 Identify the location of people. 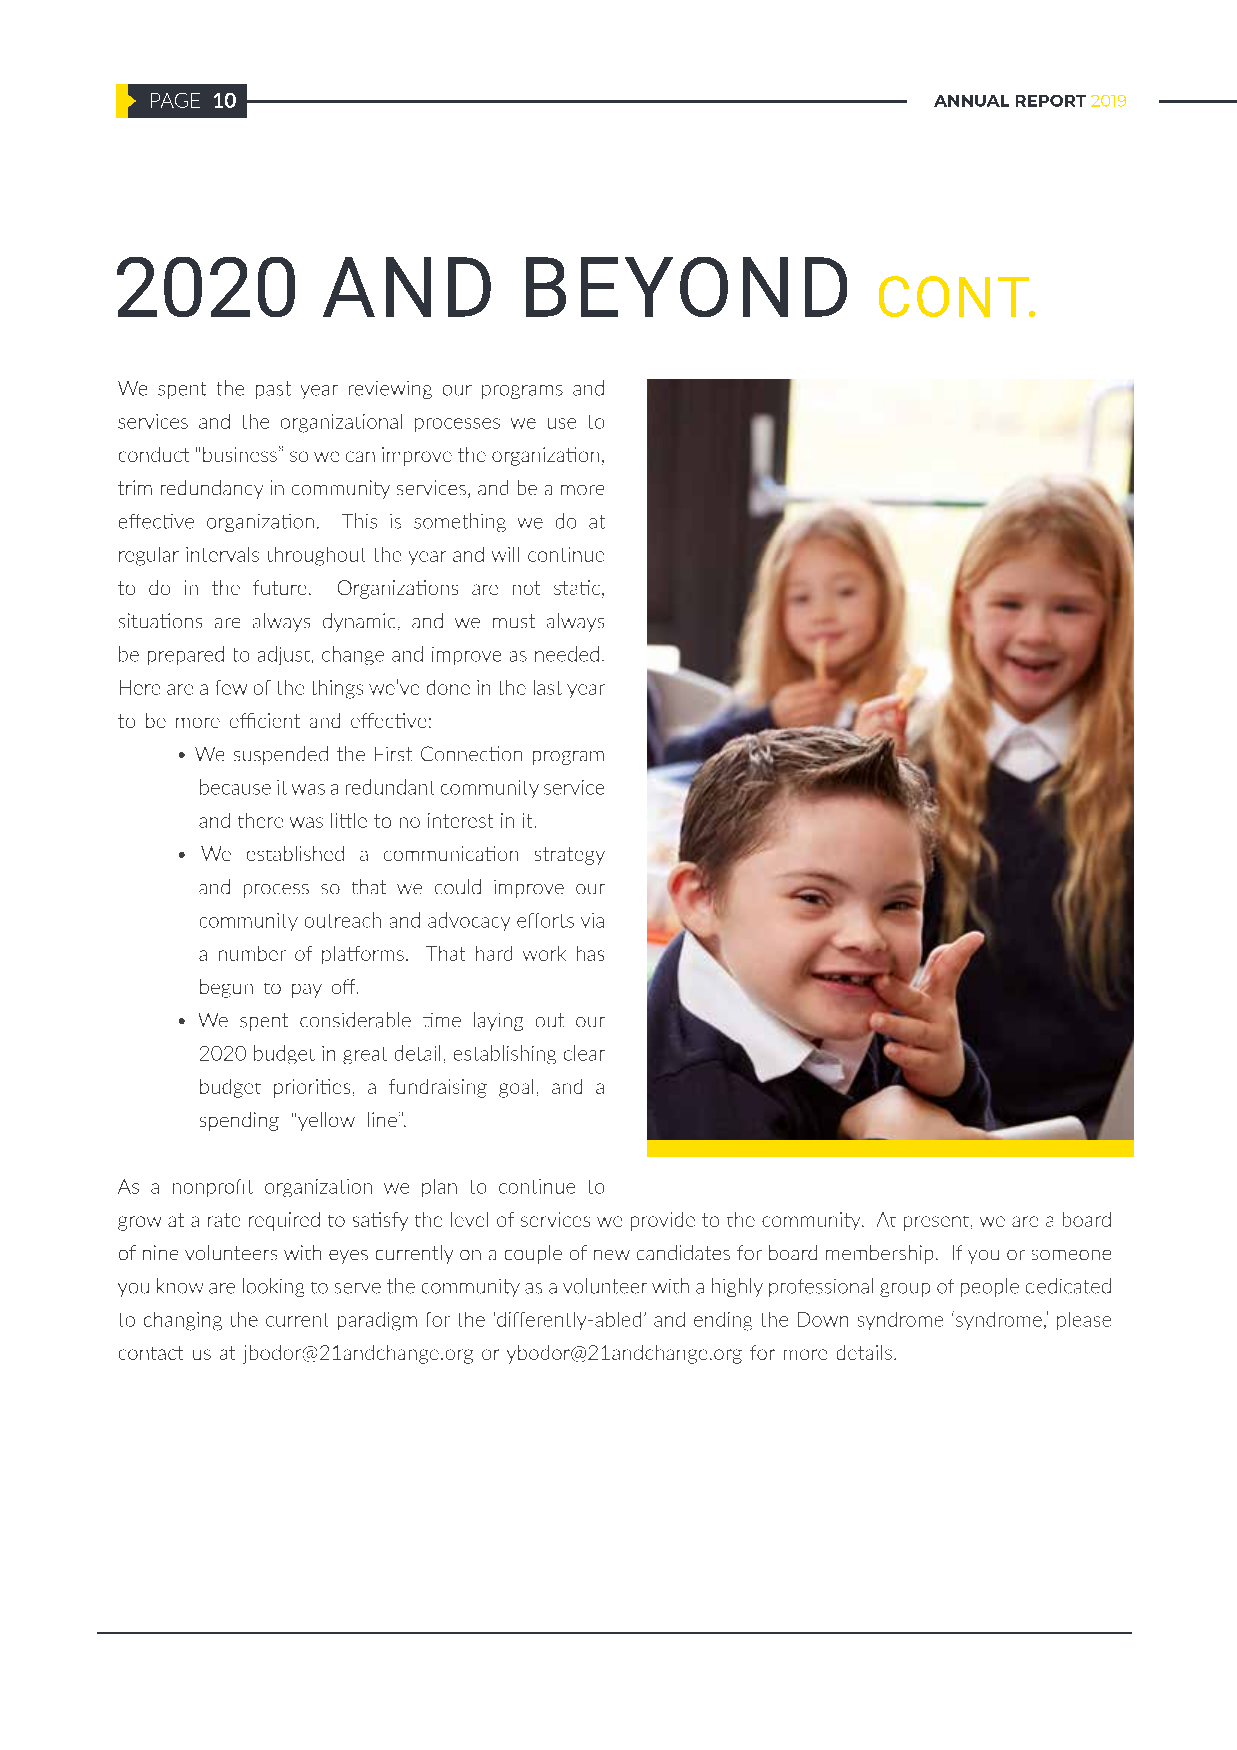
(990, 1287).
